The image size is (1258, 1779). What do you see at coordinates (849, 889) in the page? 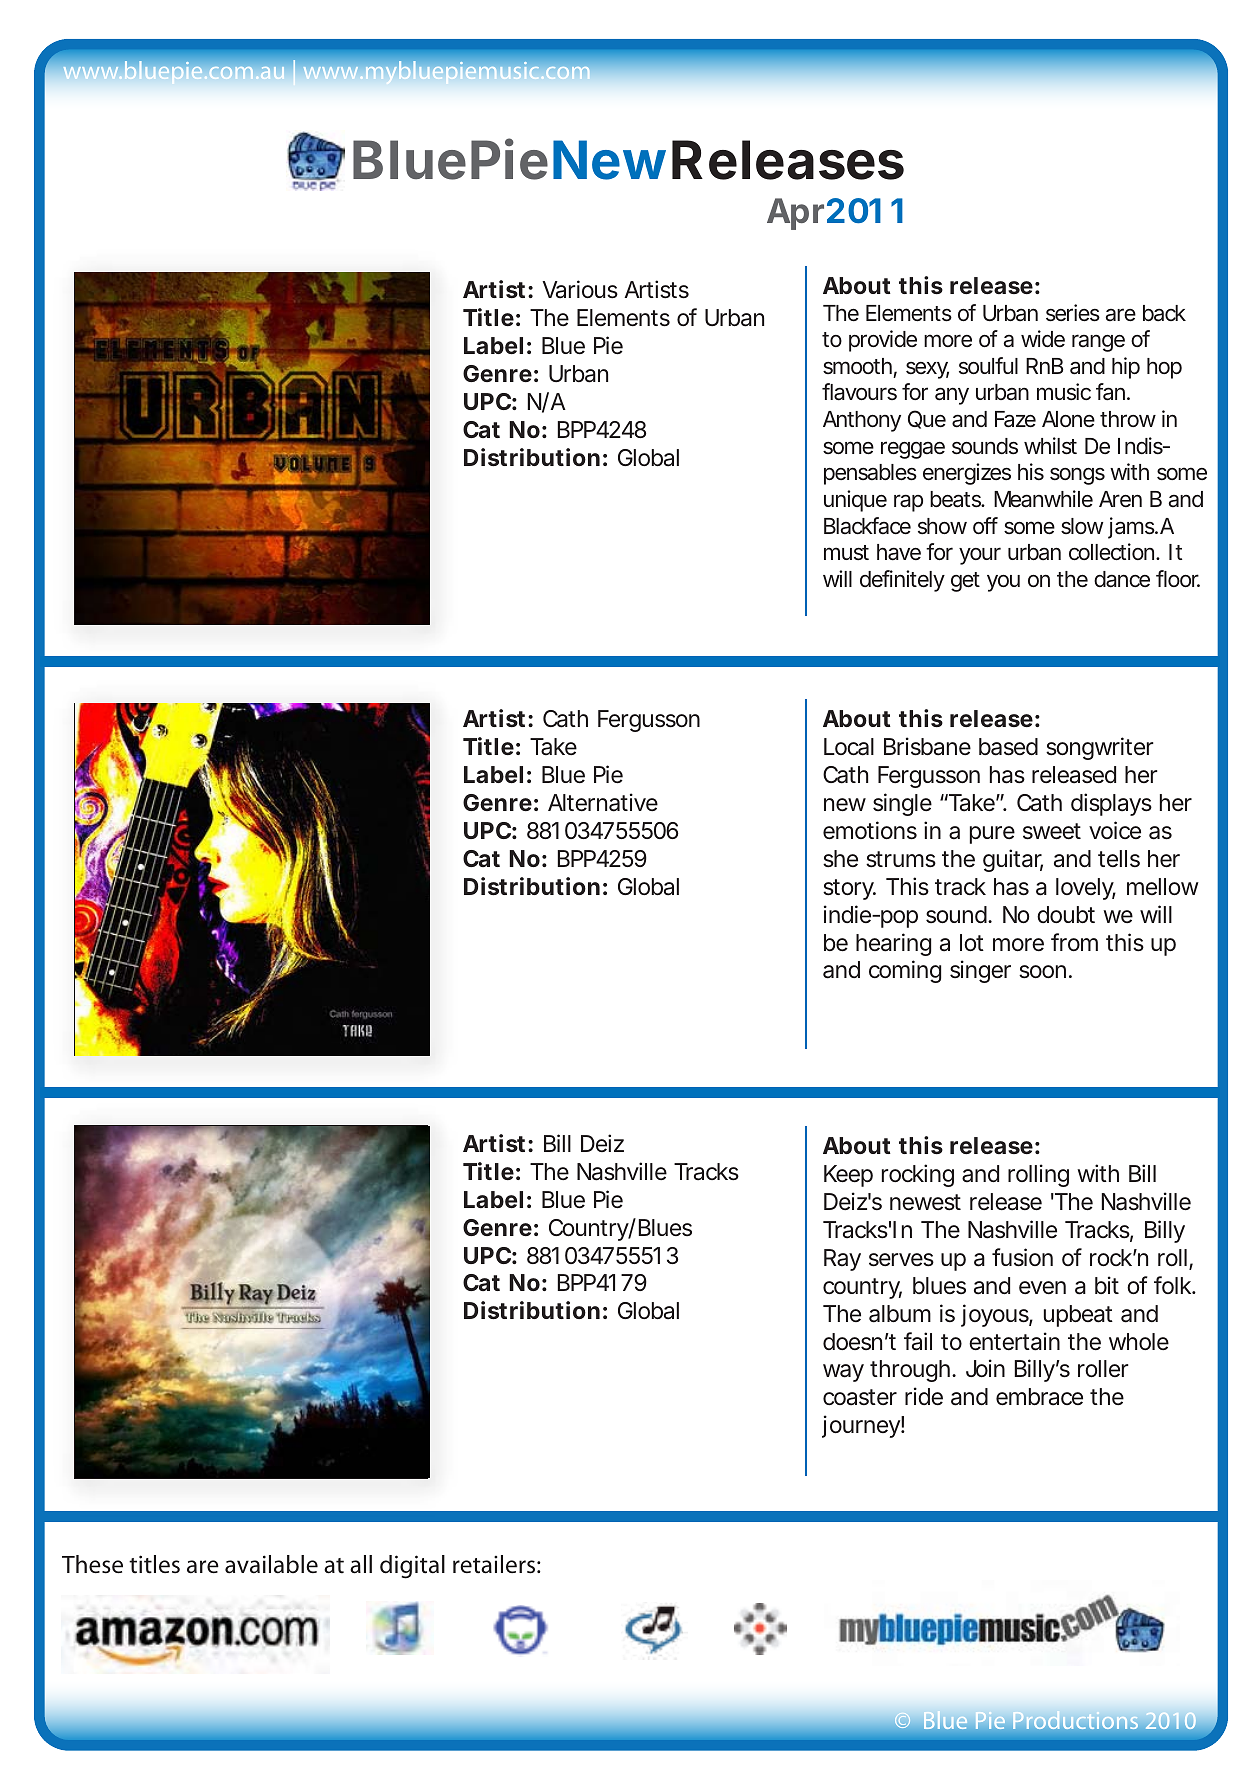
I see `story` at bounding box center [849, 889].
